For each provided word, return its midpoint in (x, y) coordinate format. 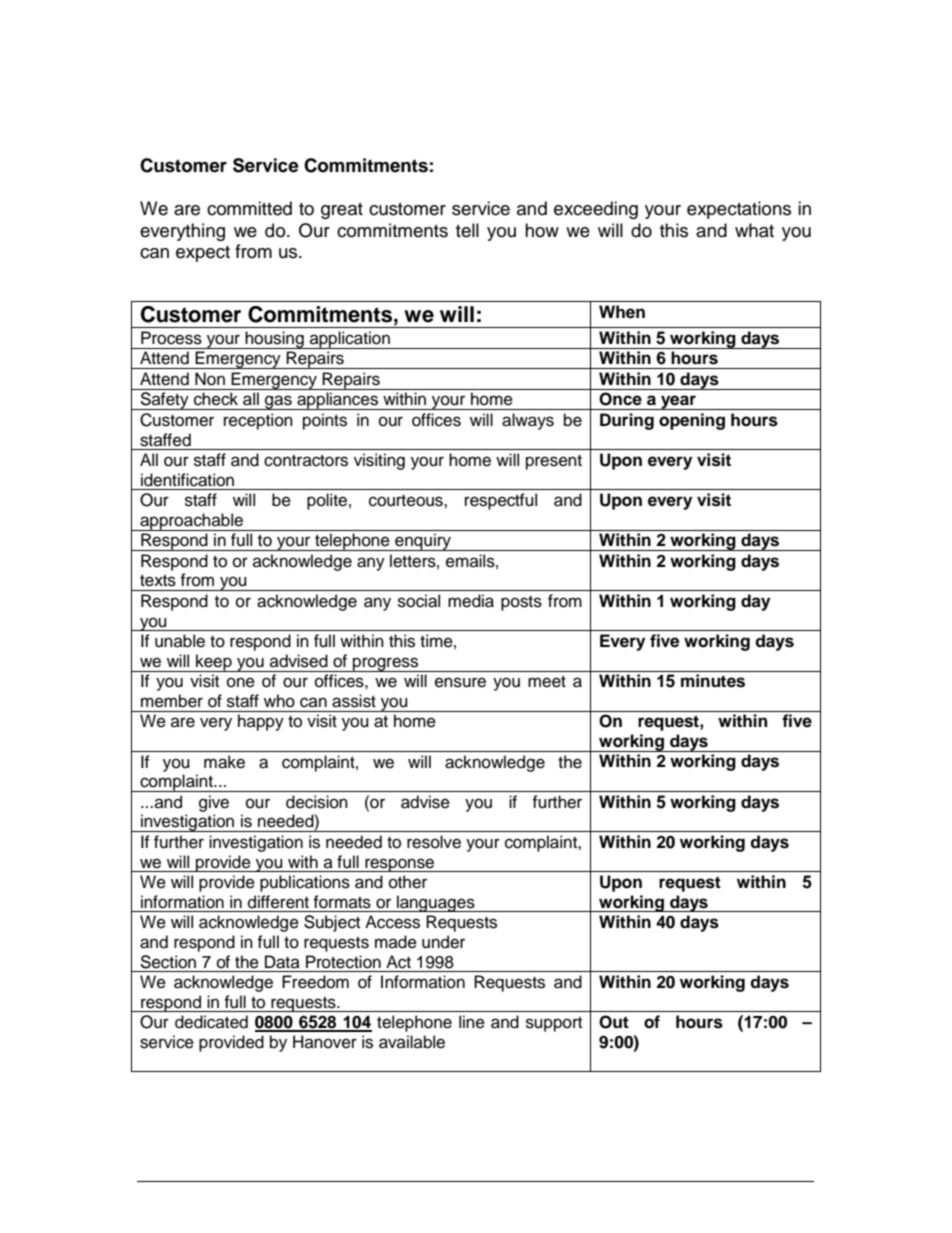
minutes (713, 681)
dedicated (211, 1022)
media (471, 601)
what (754, 230)
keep (214, 663)
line (472, 1022)
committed (249, 208)
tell (467, 230)
